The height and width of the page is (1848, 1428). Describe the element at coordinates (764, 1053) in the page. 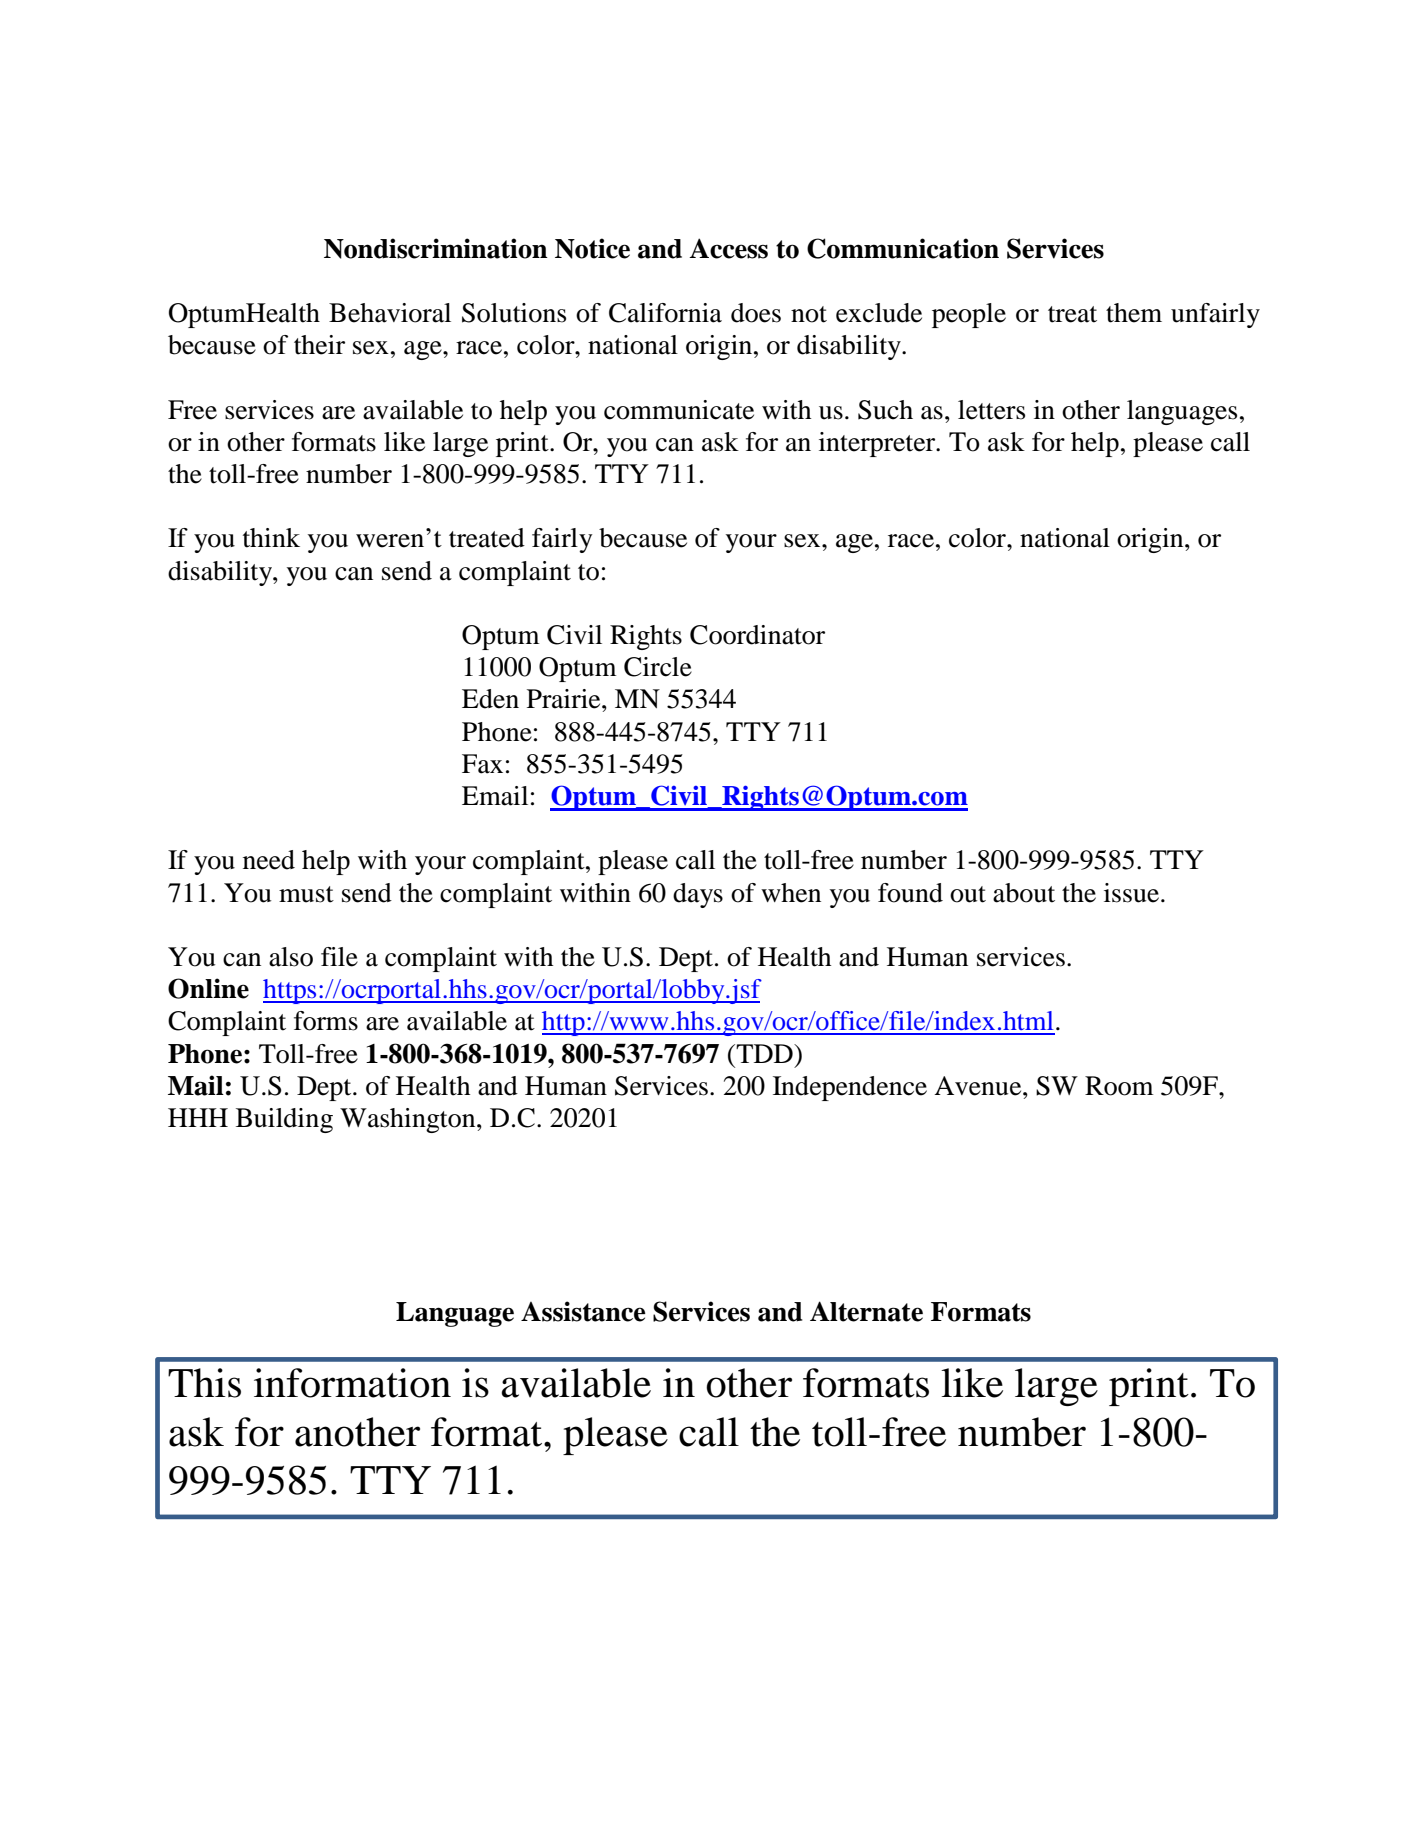

I see `TDD` at that location.
